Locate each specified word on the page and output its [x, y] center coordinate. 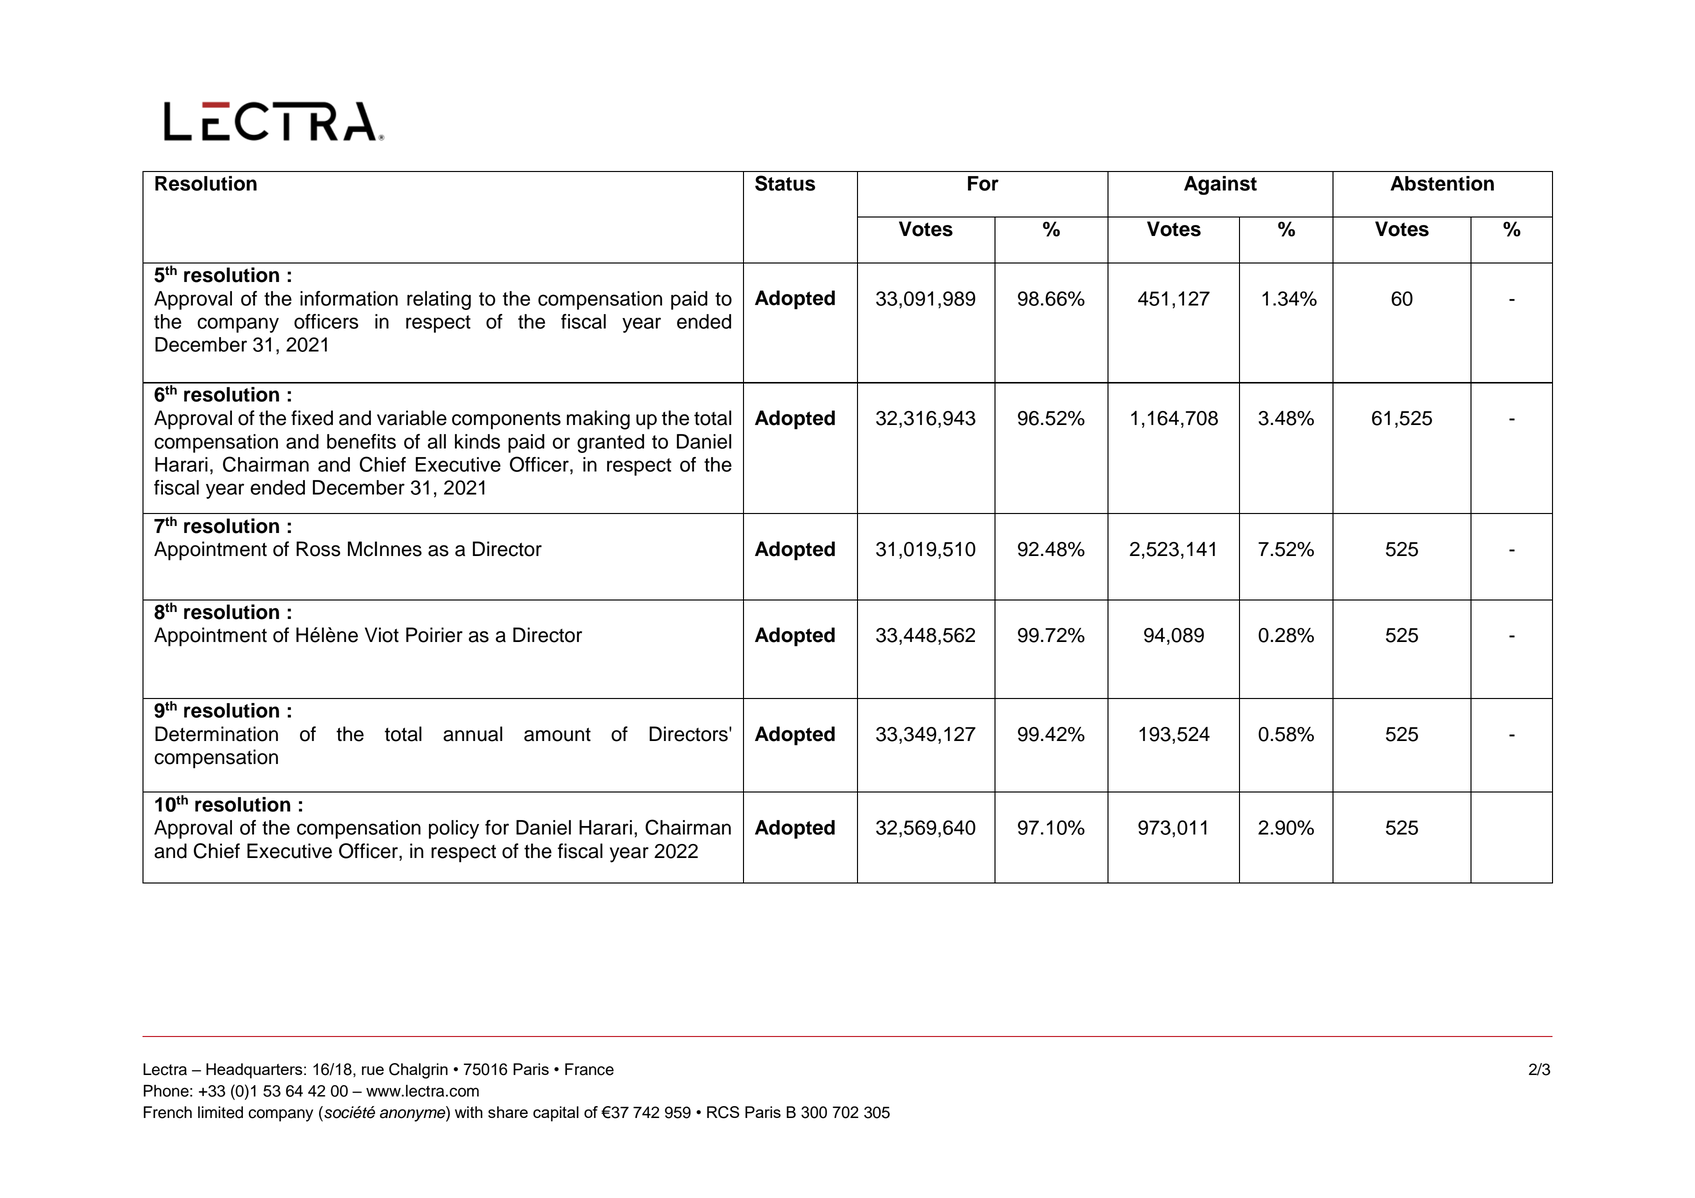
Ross [318, 549]
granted [610, 443]
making [598, 420]
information [349, 298]
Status [785, 183]
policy [454, 829]
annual [472, 734]
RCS [723, 1112]
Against [1220, 185]
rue [373, 1070]
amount [557, 735]
